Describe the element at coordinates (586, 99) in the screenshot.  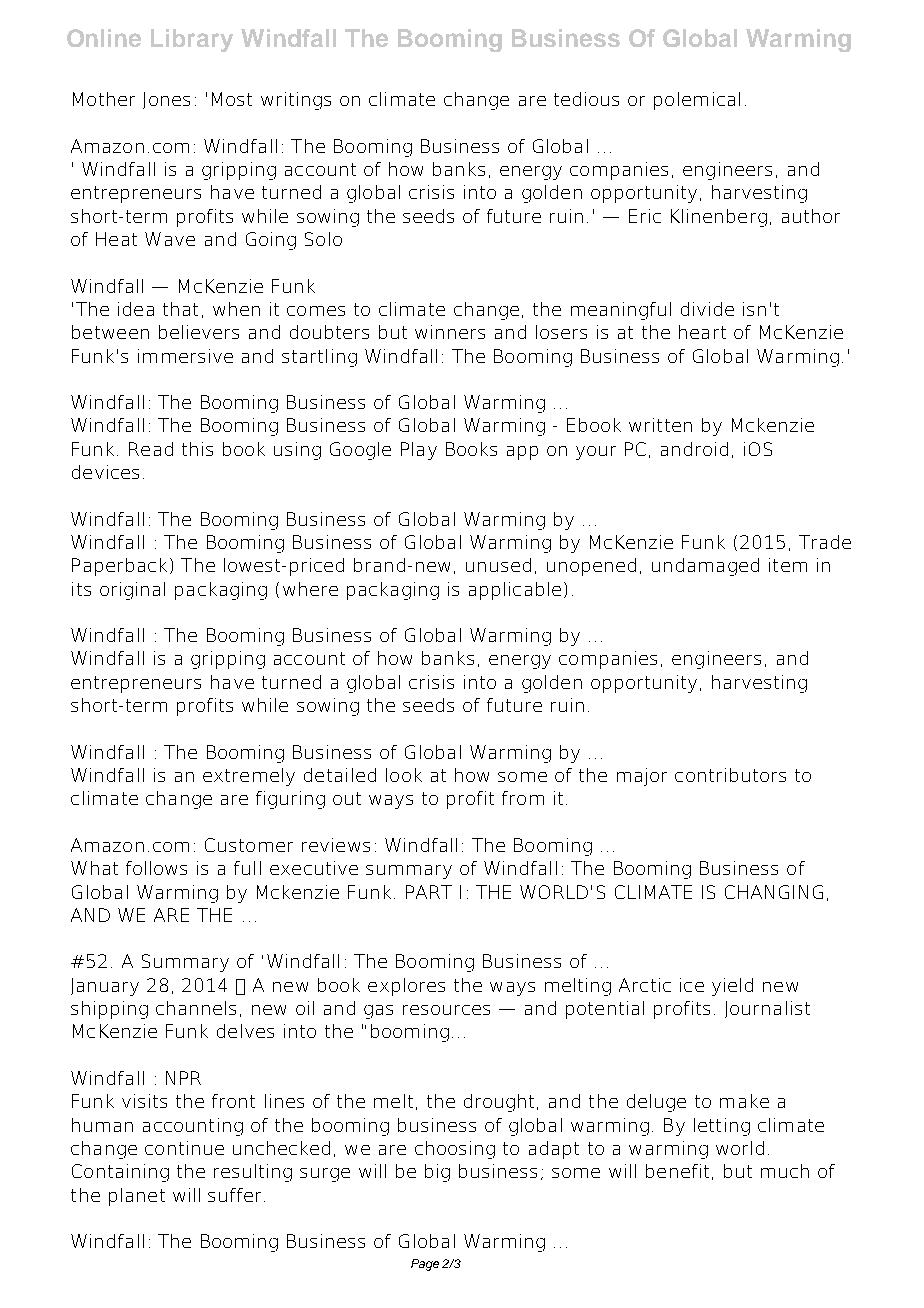
I see `tedious` at that location.
